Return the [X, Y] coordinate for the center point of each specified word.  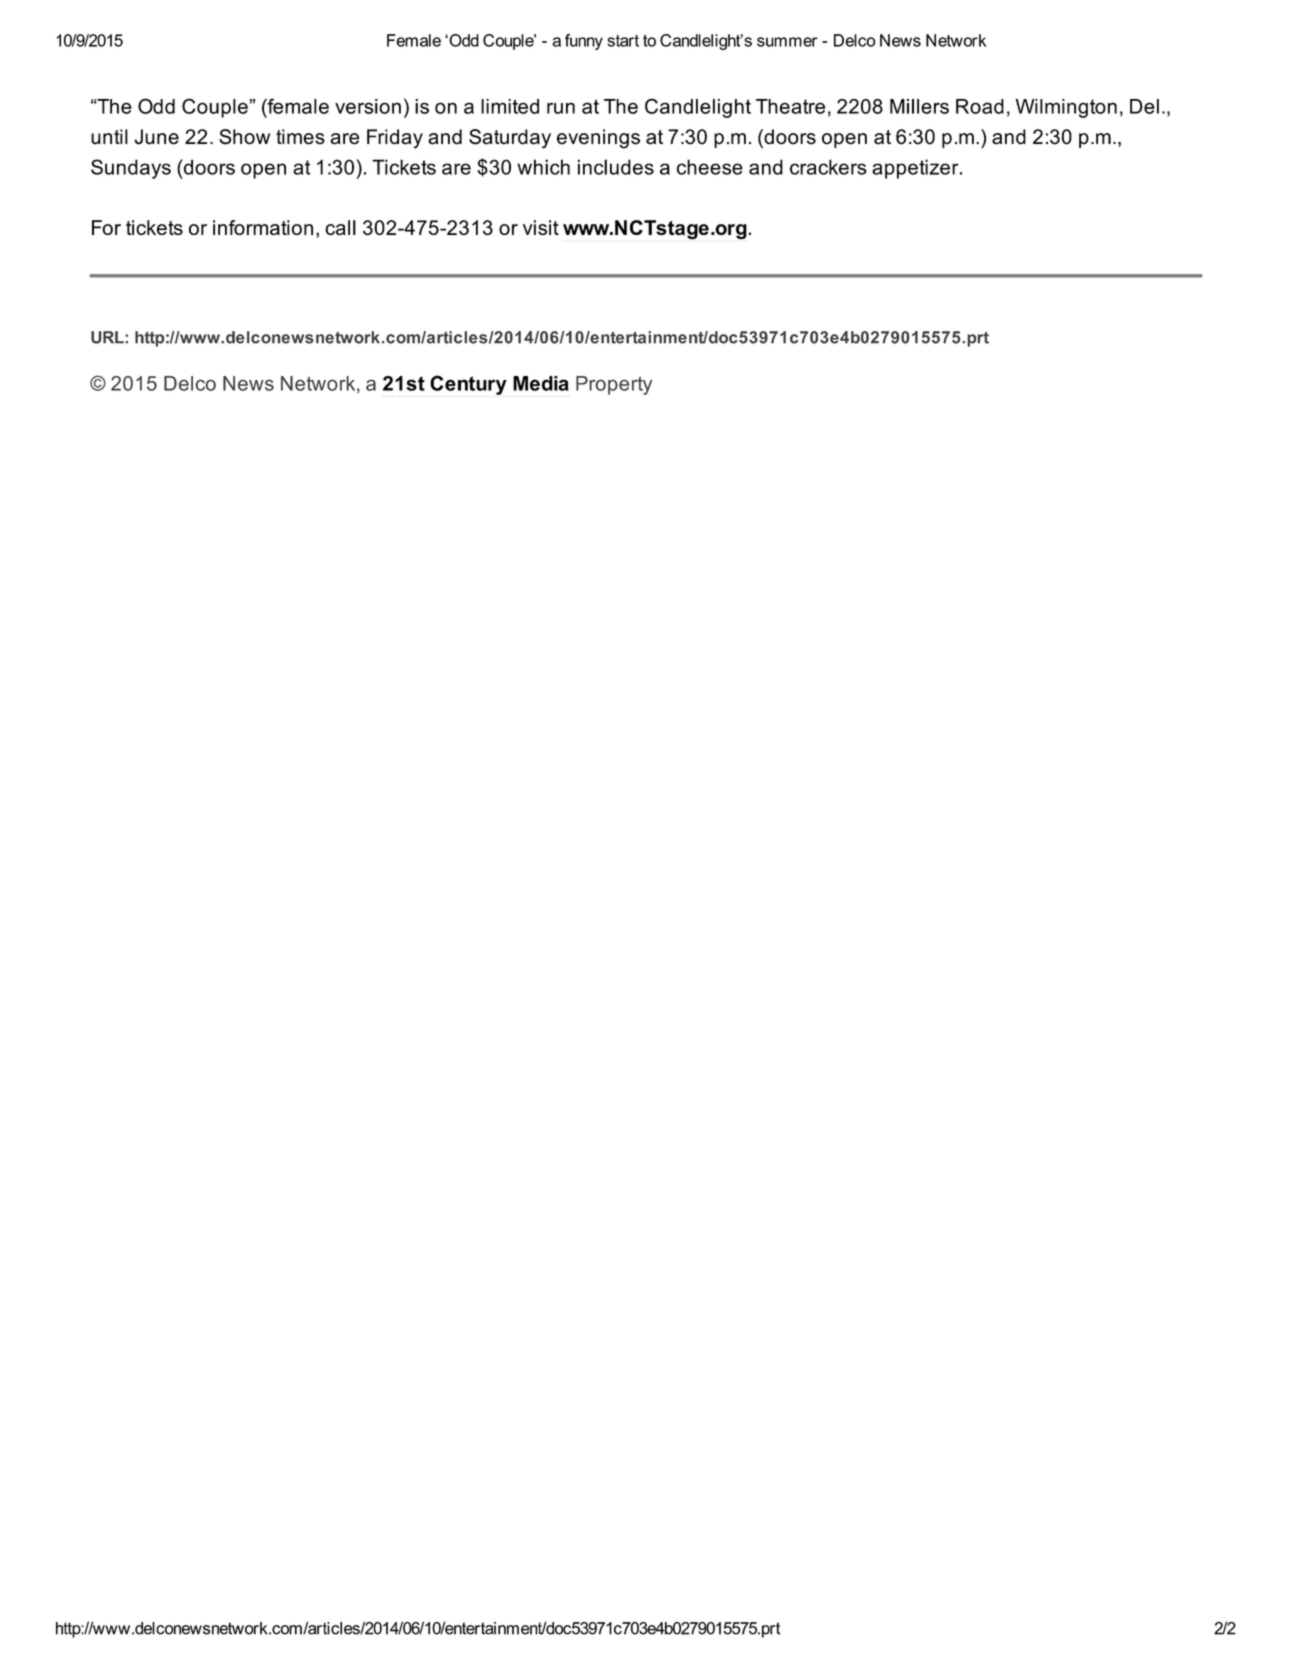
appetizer [916, 169]
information [263, 227]
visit [541, 227]
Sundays [131, 169]
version [368, 106]
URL [108, 337]
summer [787, 42]
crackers [828, 167]
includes [616, 167]
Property [614, 385]
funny [584, 42]
